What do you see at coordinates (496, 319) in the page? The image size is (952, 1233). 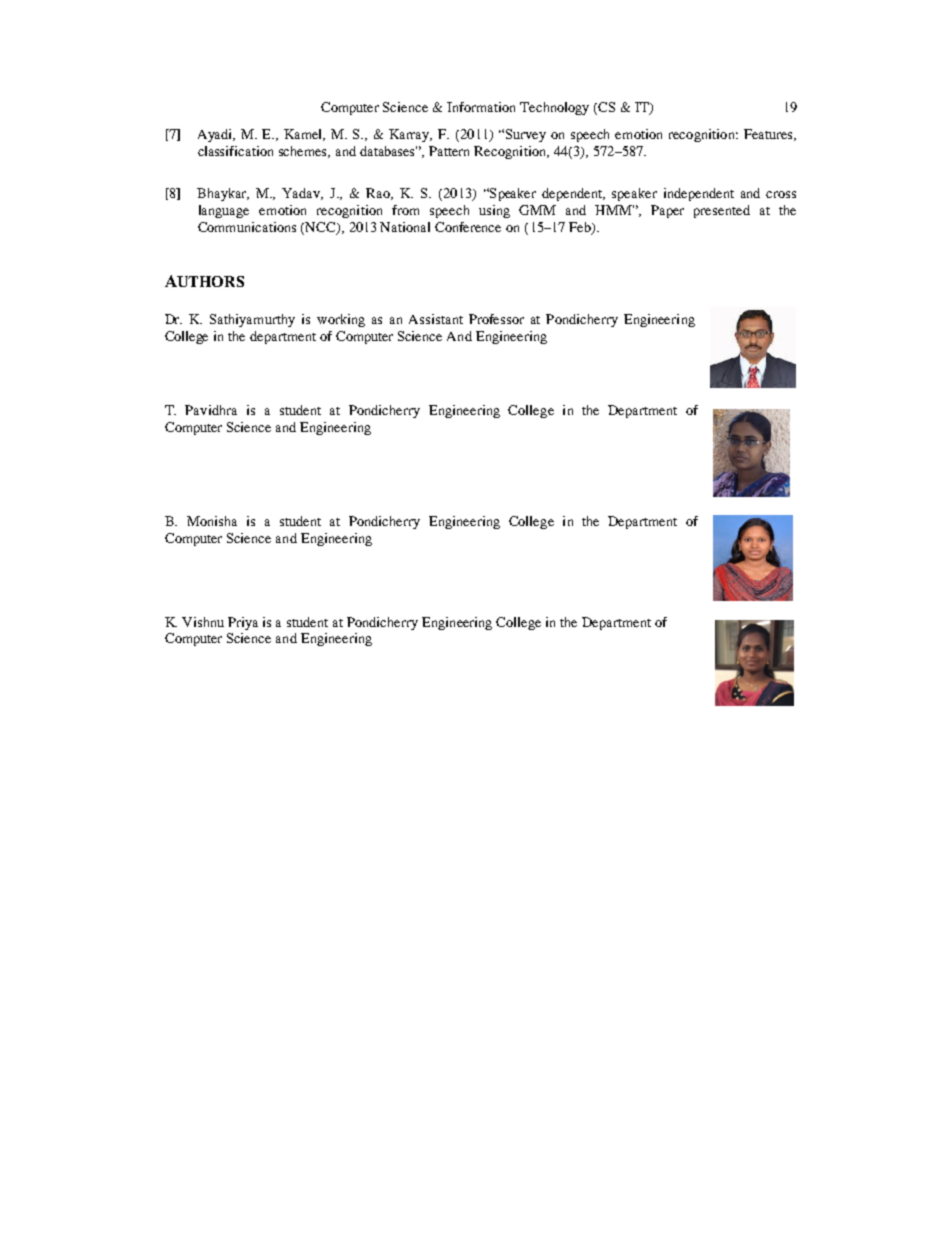 I see `Professor` at bounding box center [496, 319].
